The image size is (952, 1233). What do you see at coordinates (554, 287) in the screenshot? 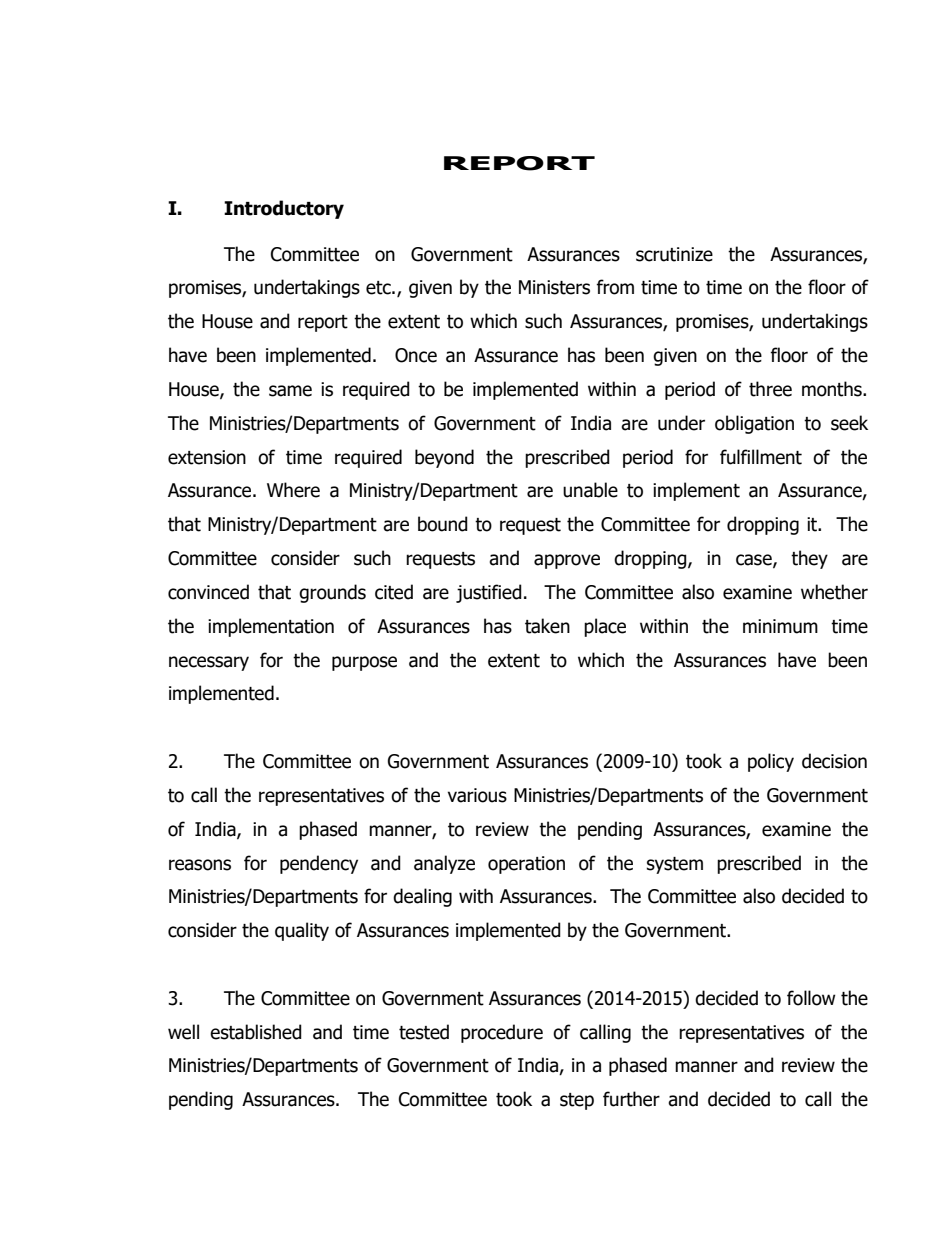
I see `Ministers` at bounding box center [554, 287].
